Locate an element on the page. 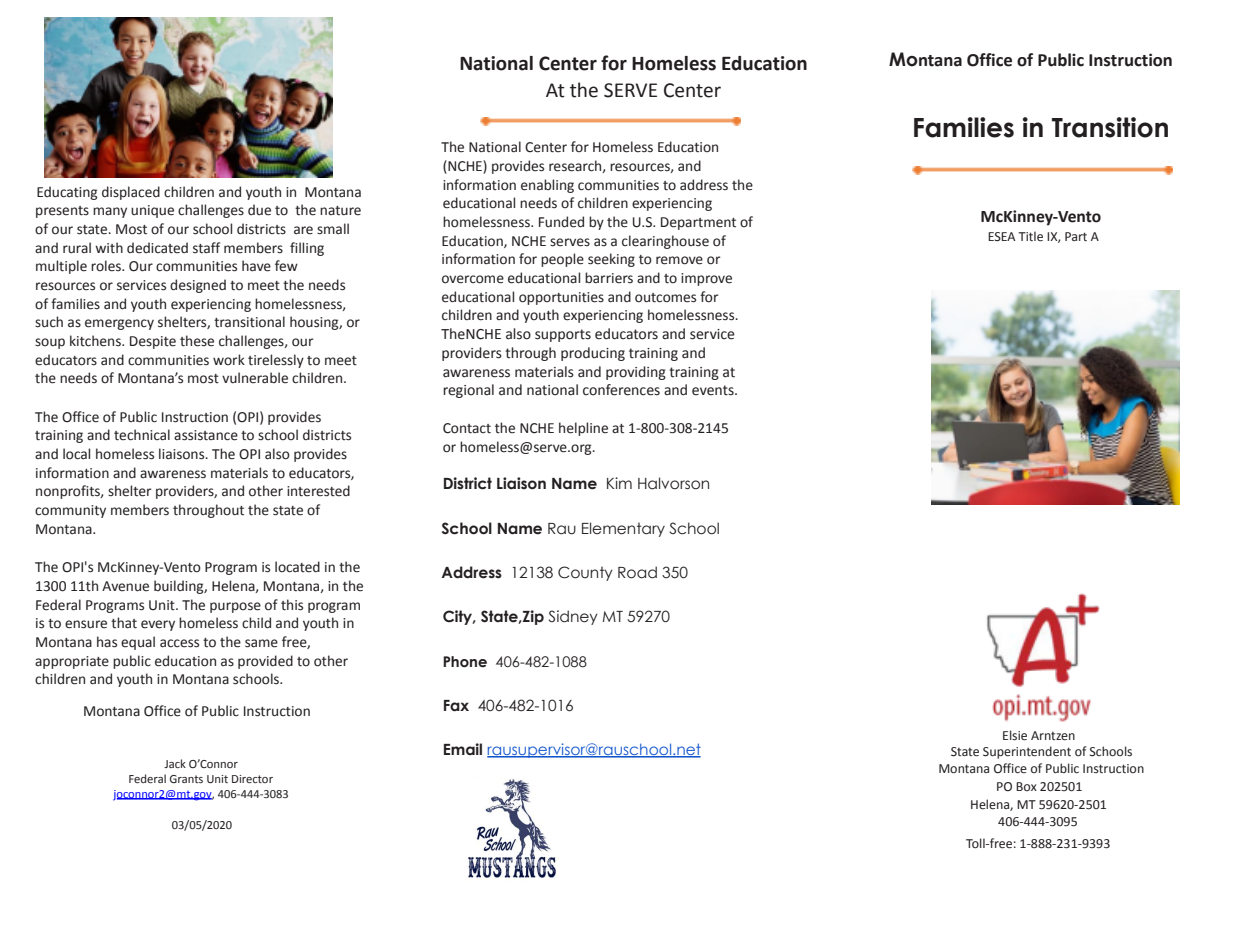 This document has width=1233, height=952. access is located at coordinates (179, 643).
